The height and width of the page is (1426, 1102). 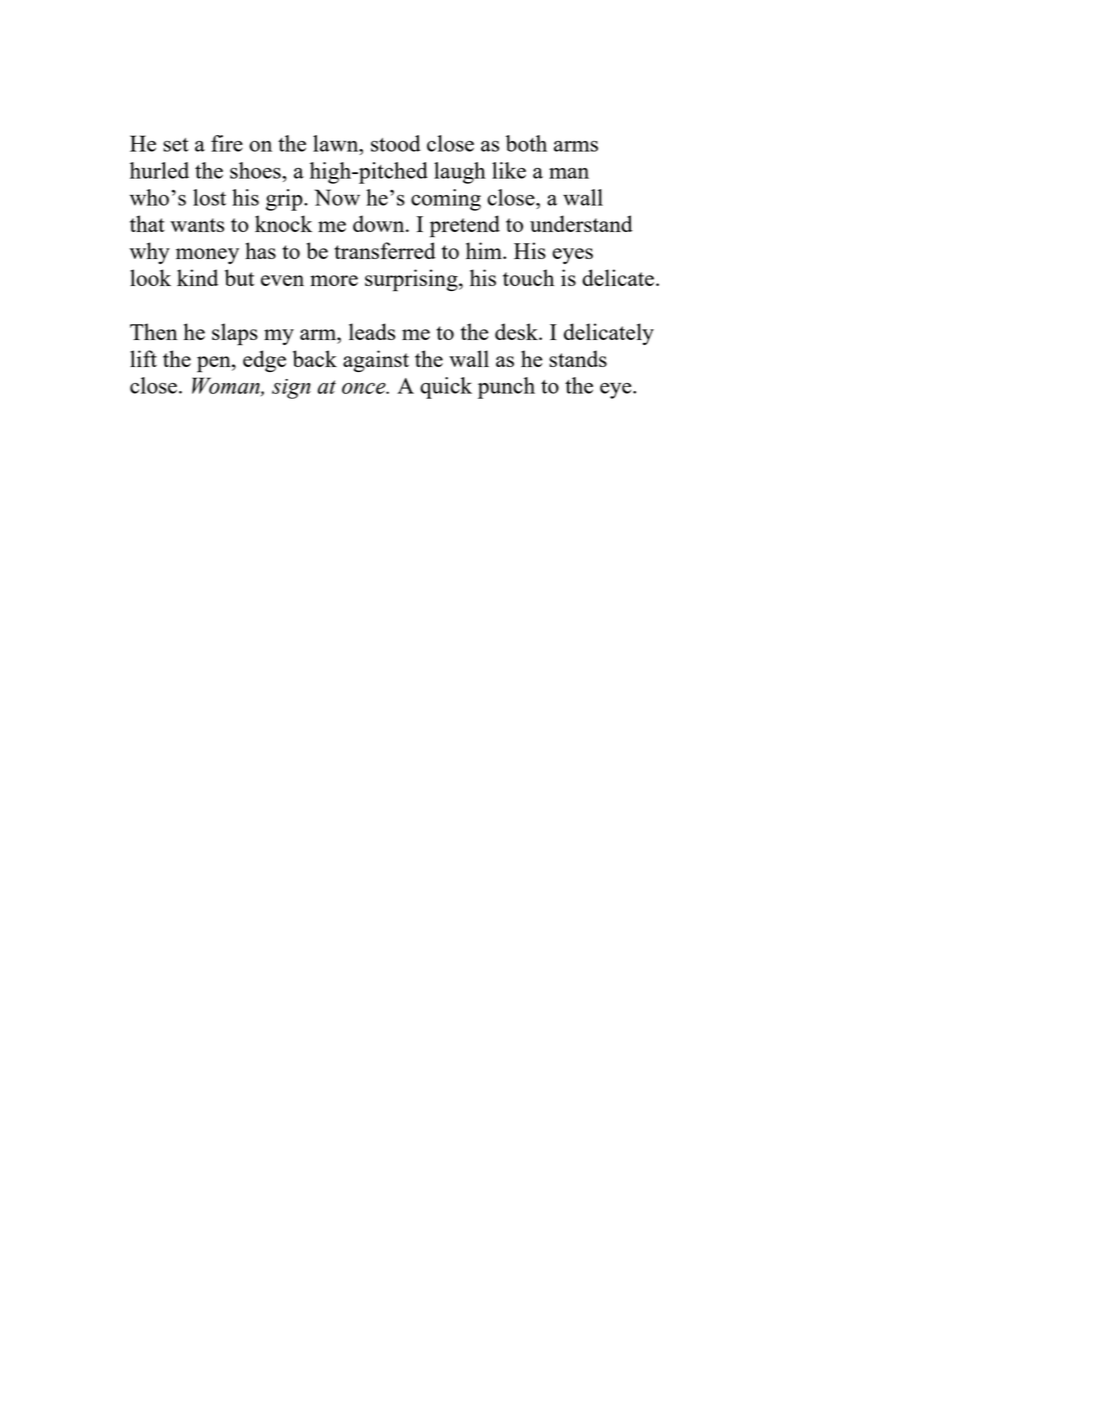 I want to click on more, so click(x=334, y=280).
